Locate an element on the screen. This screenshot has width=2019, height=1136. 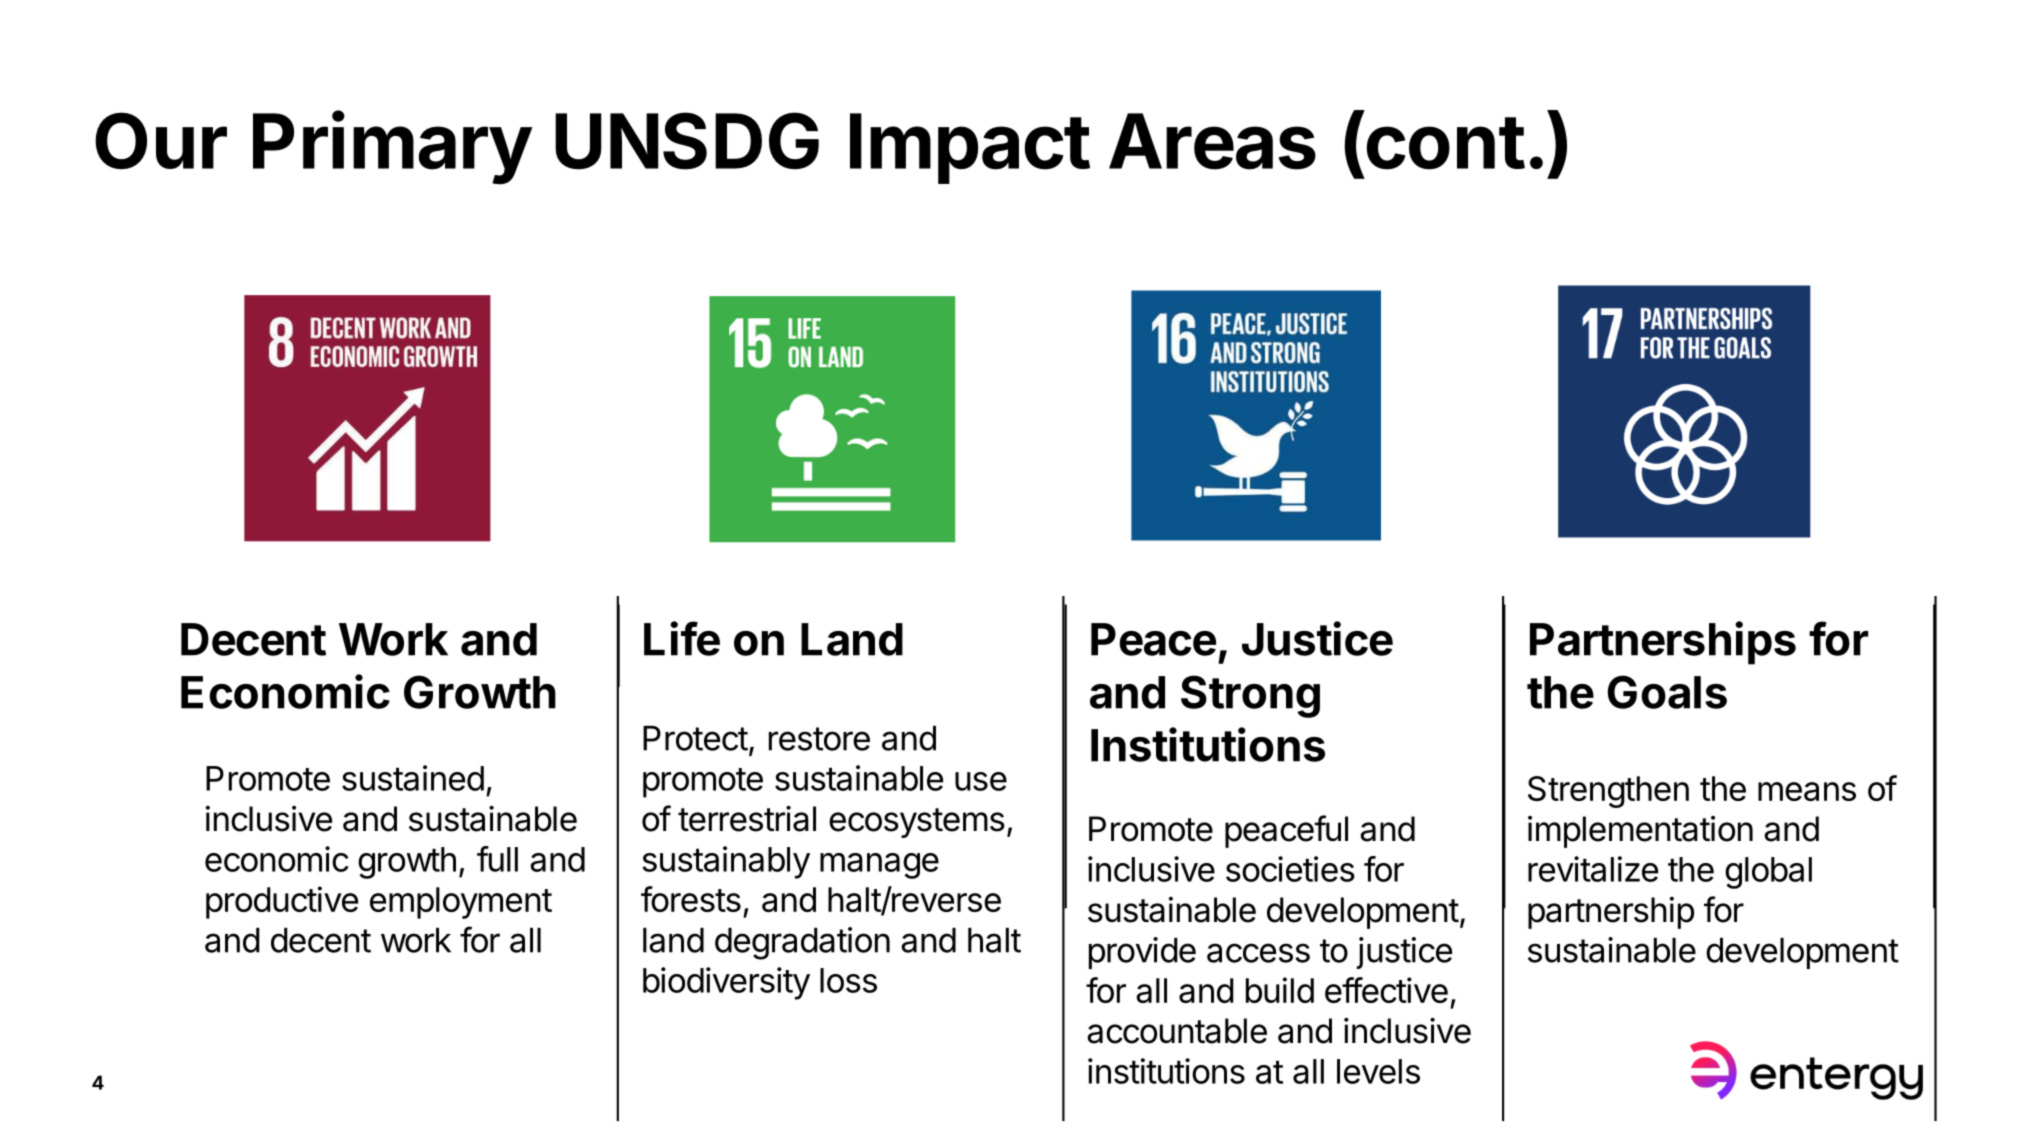
productive is located at coordinates (282, 902).
